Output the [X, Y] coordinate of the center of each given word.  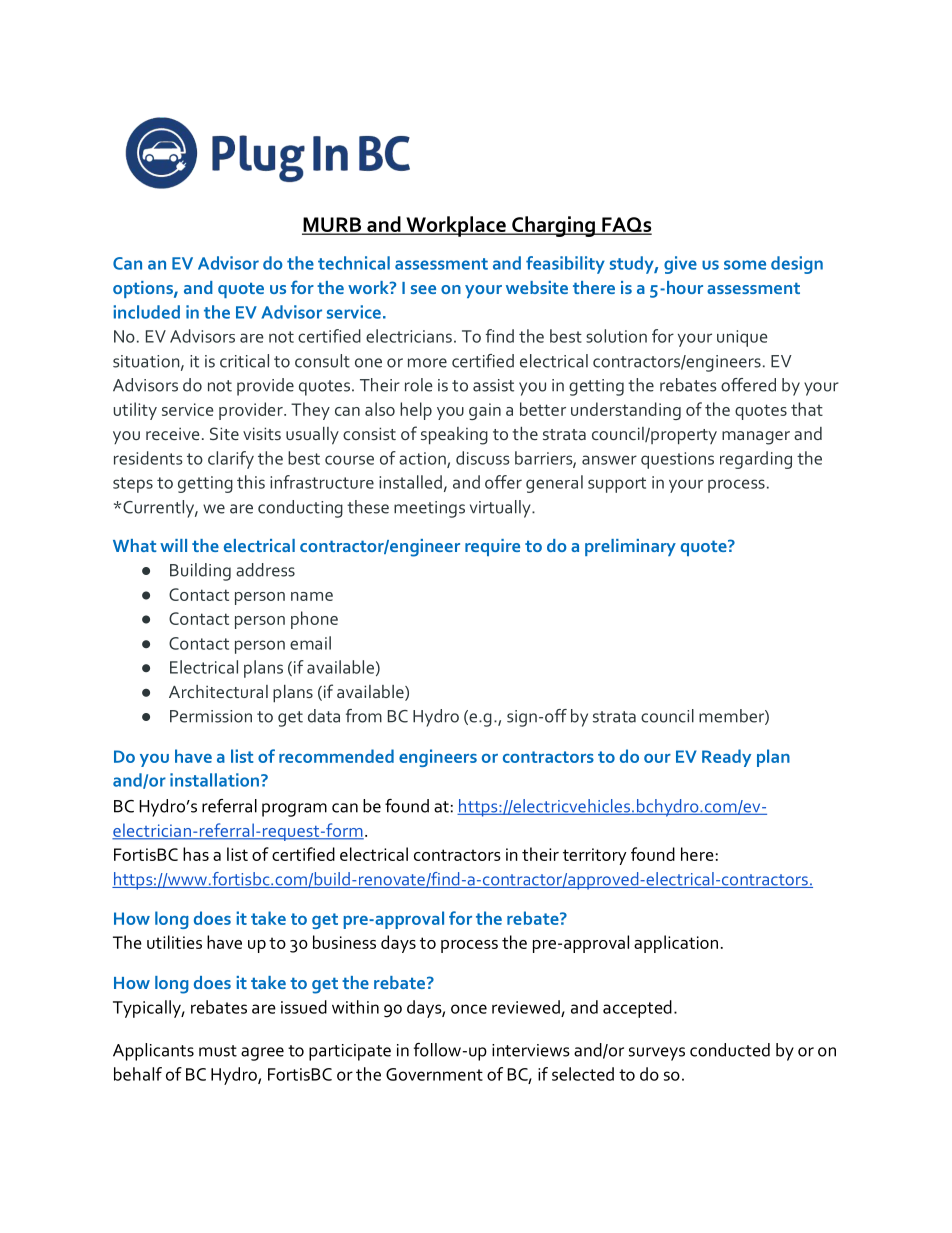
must [218, 1051]
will [173, 545]
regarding [756, 460]
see [423, 289]
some [745, 265]
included [146, 312]
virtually [501, 509]
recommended [336, 756]
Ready [726, 758]
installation [214, 780]
